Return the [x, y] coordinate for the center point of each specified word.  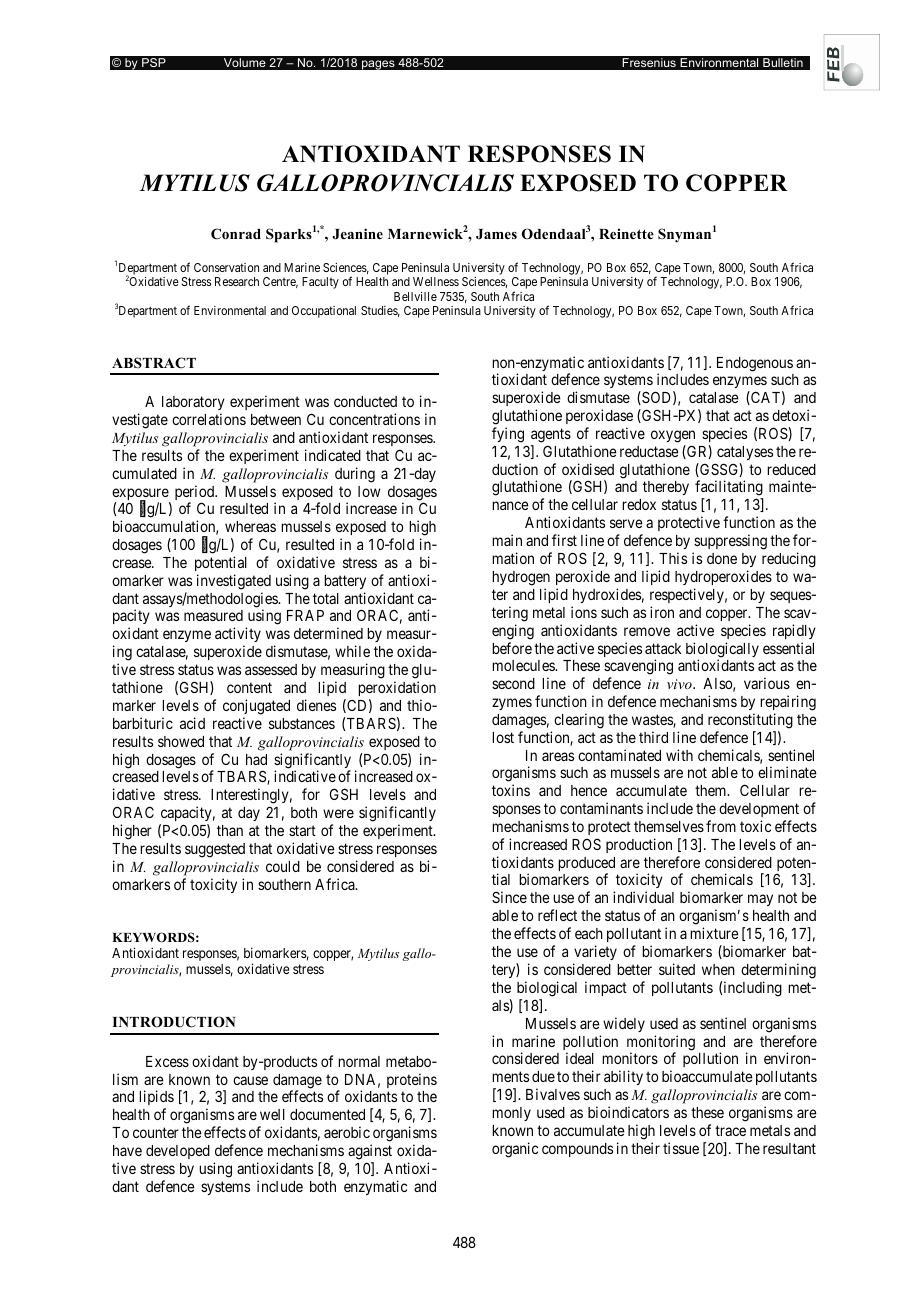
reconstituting [750, 721]
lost [503, 737]
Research [237, 281]
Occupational [324, 312]
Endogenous [755, 364]
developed [178, 1152]
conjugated [256, 707]
